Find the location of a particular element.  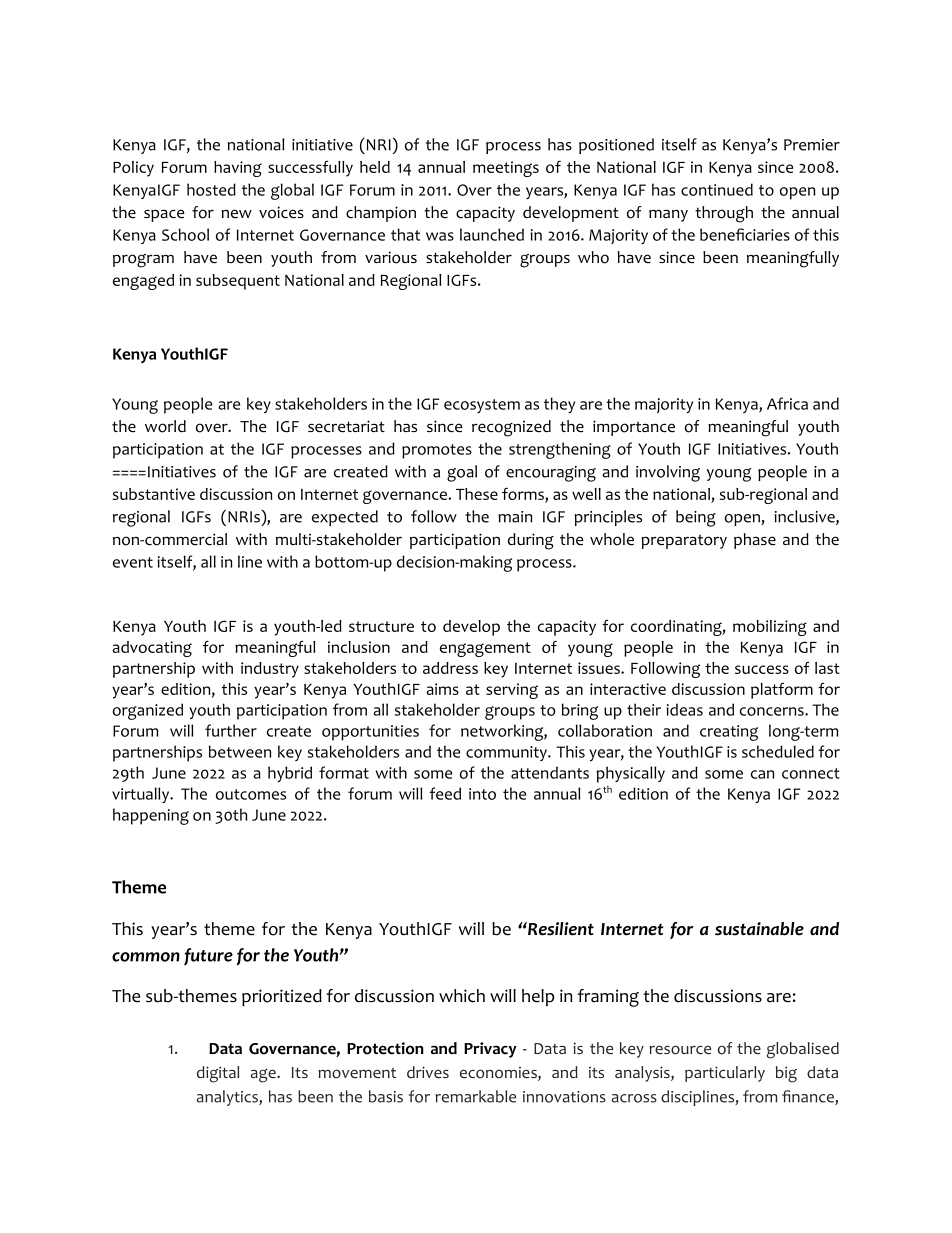

into is located at coordinates (482, 794).
